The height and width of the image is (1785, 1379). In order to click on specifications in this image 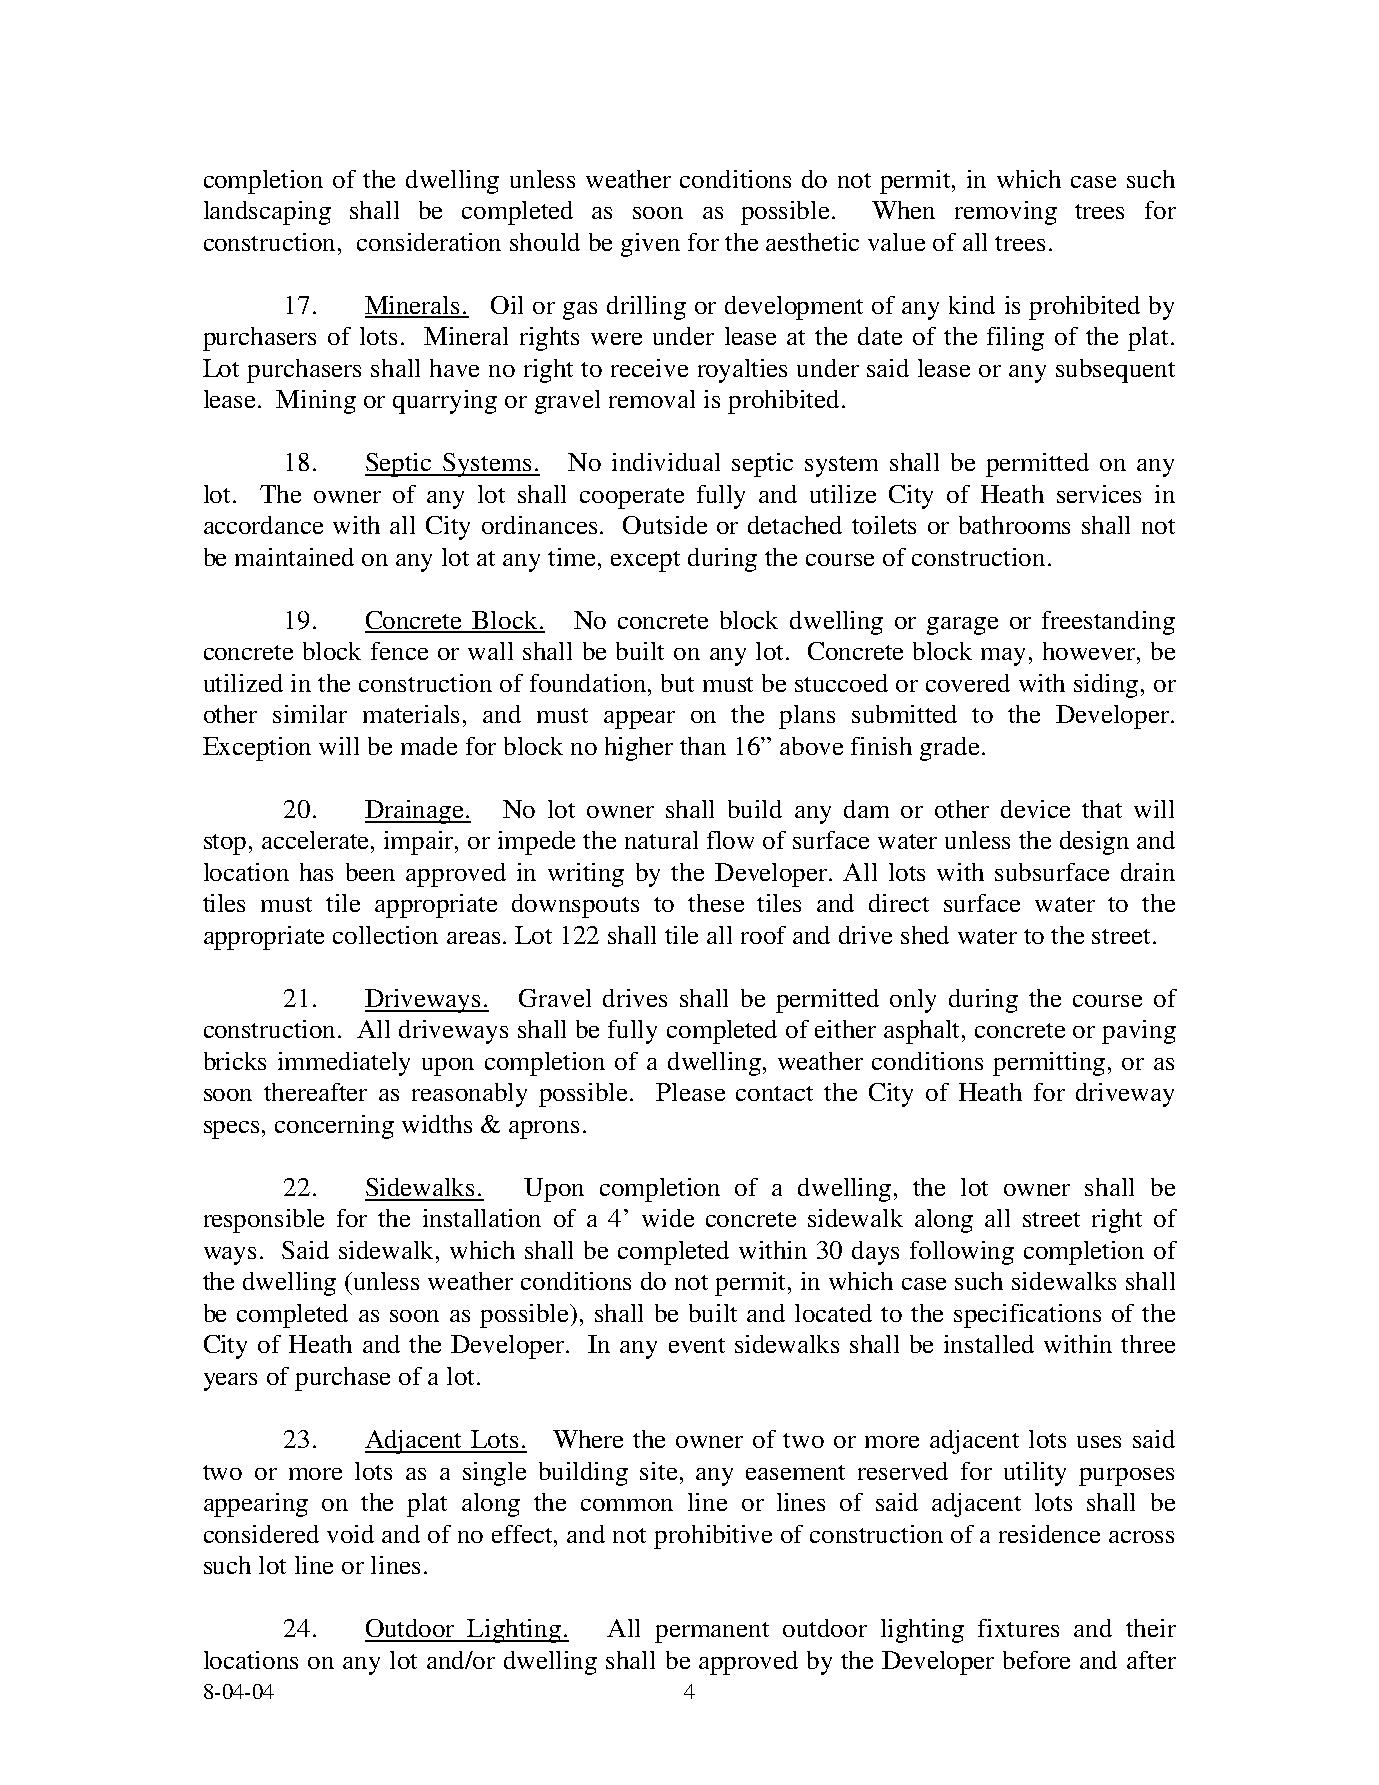, I will do `click(1027, 1316)`.
